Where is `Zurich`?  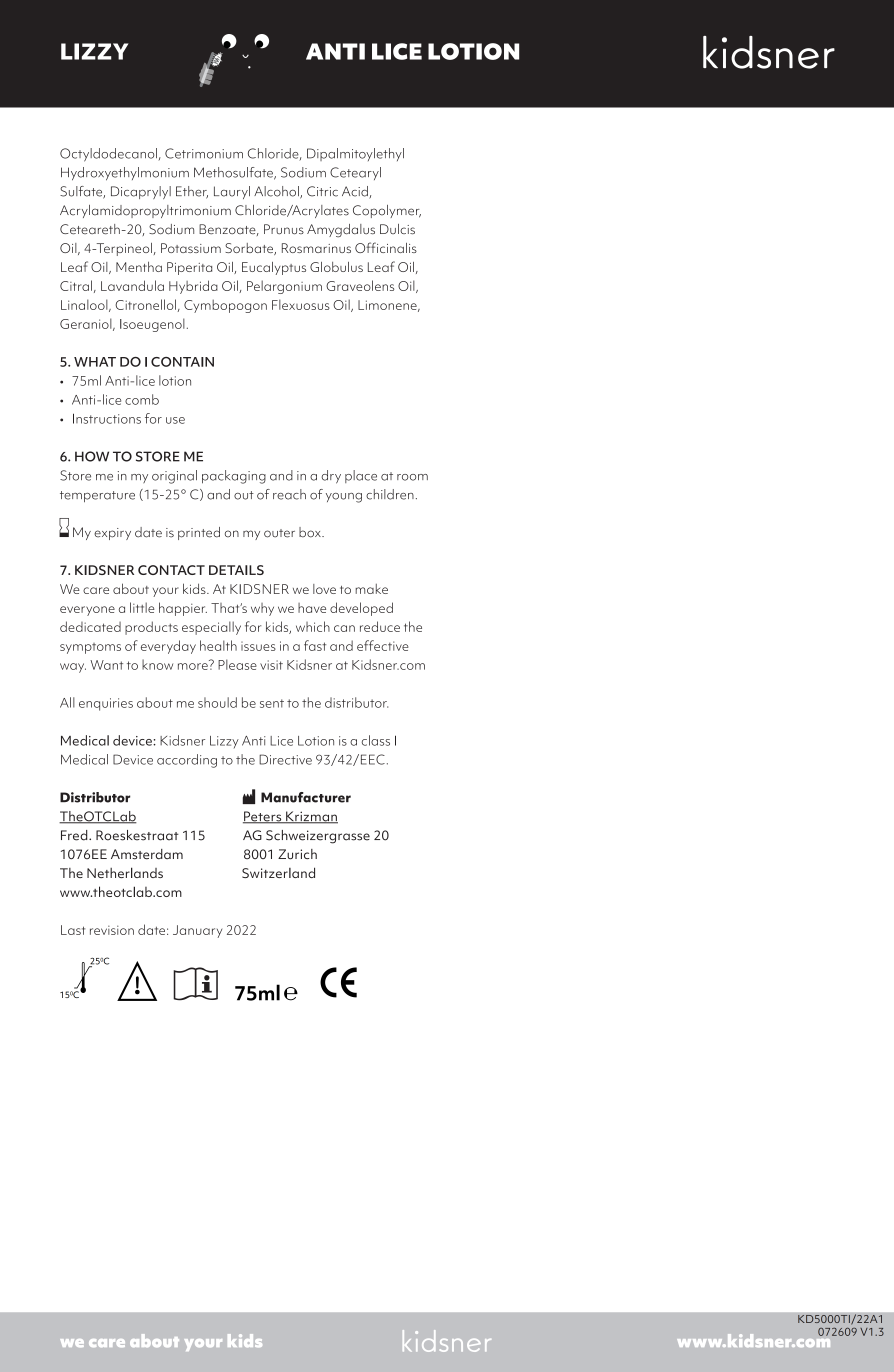
Zurich is located at coordinates (297, 854).
